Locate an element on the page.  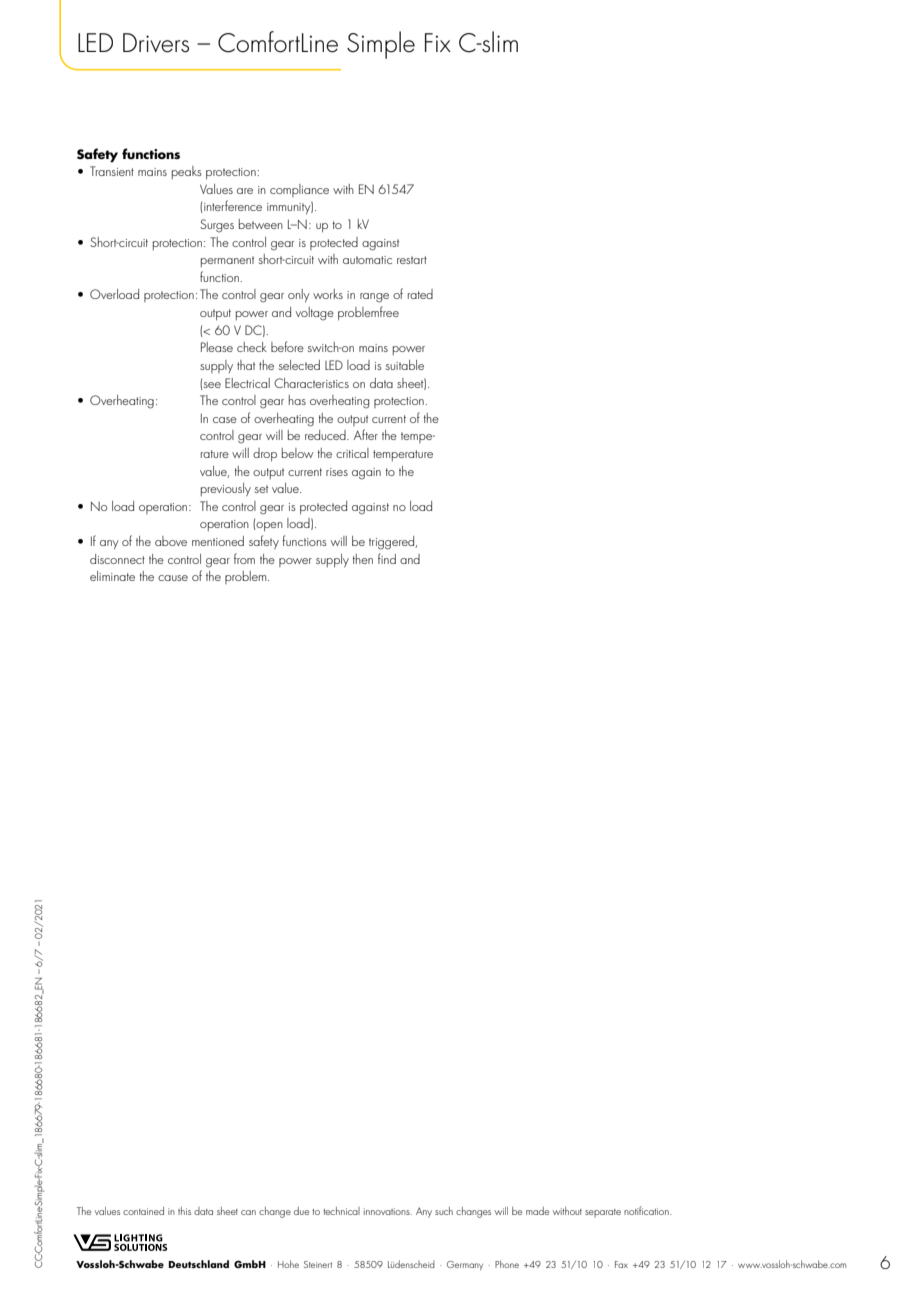
this is located at coordinates (184, 1211).
